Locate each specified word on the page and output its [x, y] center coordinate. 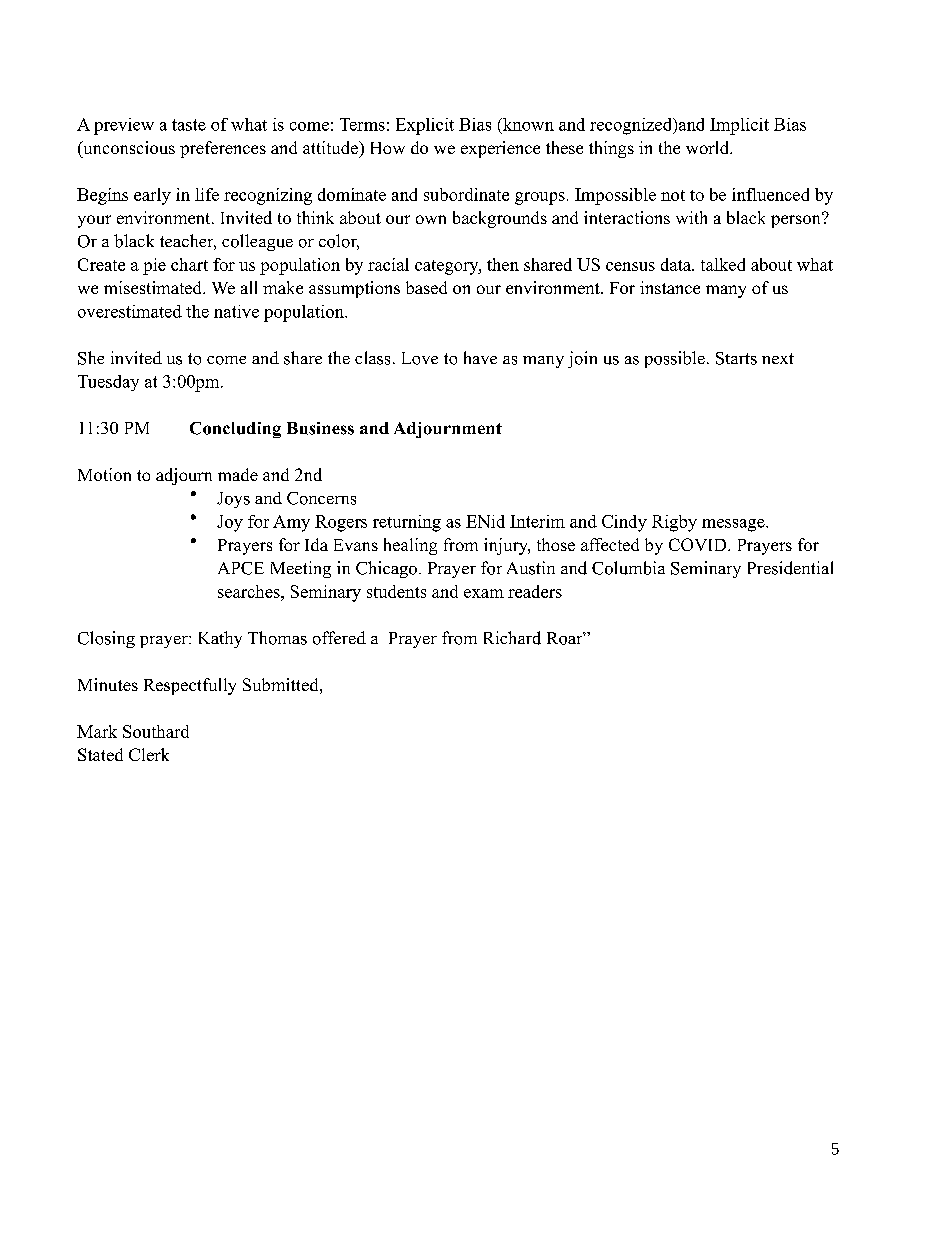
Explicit [425, 126]
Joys [233, 500]
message [734, 525]
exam [484, 593]
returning [407, 523]
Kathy [220, 639]
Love [420, 358]
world [709, 147]
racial [388, 264]
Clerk [149, 754]
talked [723, 264]
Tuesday [108, 383]
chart [189, 264]
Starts [736, 358]
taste [189, 125]
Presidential [790, 568]
